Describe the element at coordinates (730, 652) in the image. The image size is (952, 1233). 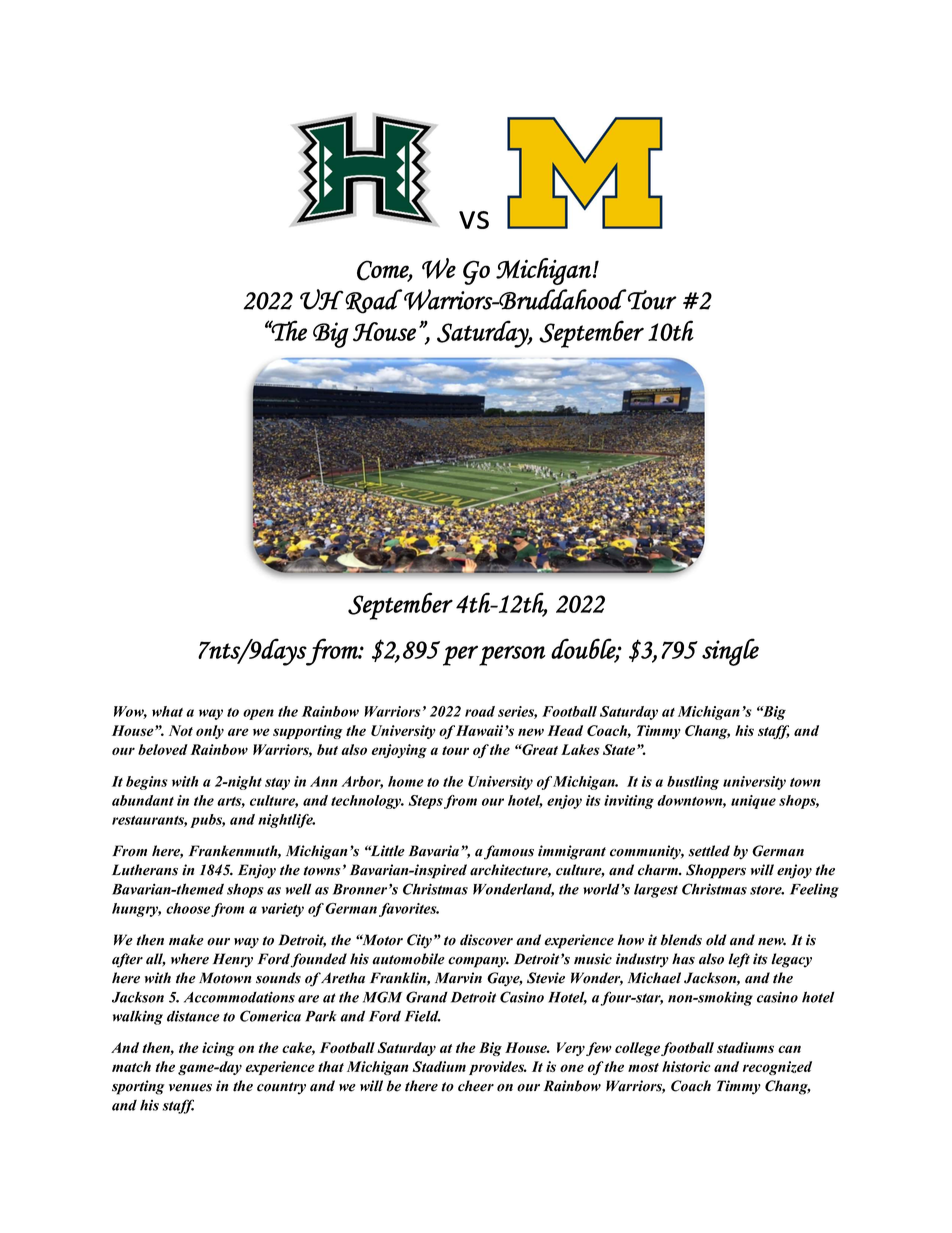
I see `single` at that location.
